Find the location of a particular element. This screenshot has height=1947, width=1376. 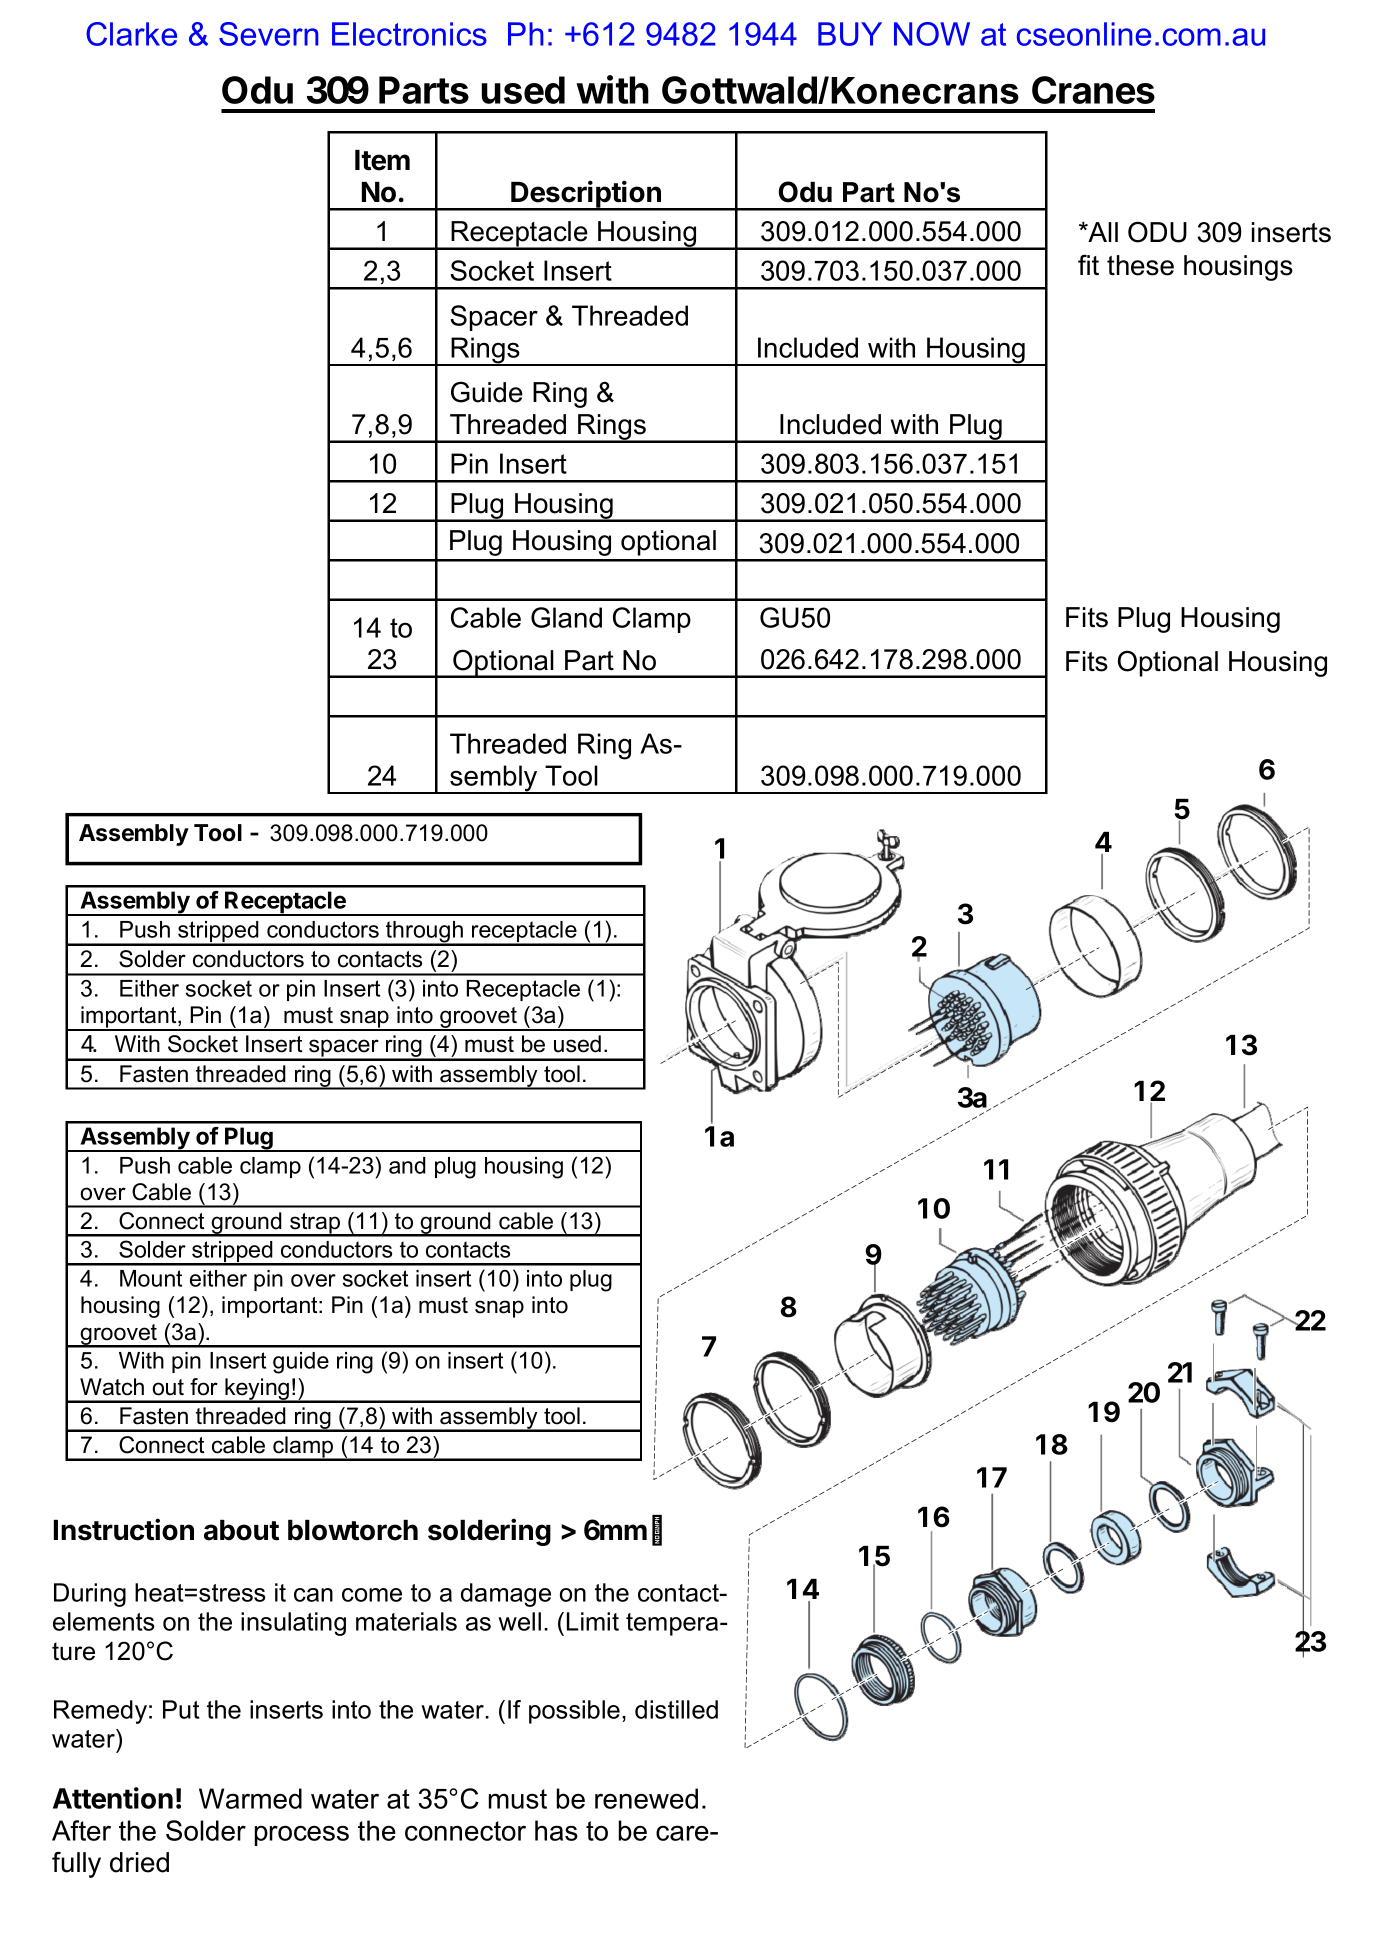

through is located at coordinates (424, 933).
